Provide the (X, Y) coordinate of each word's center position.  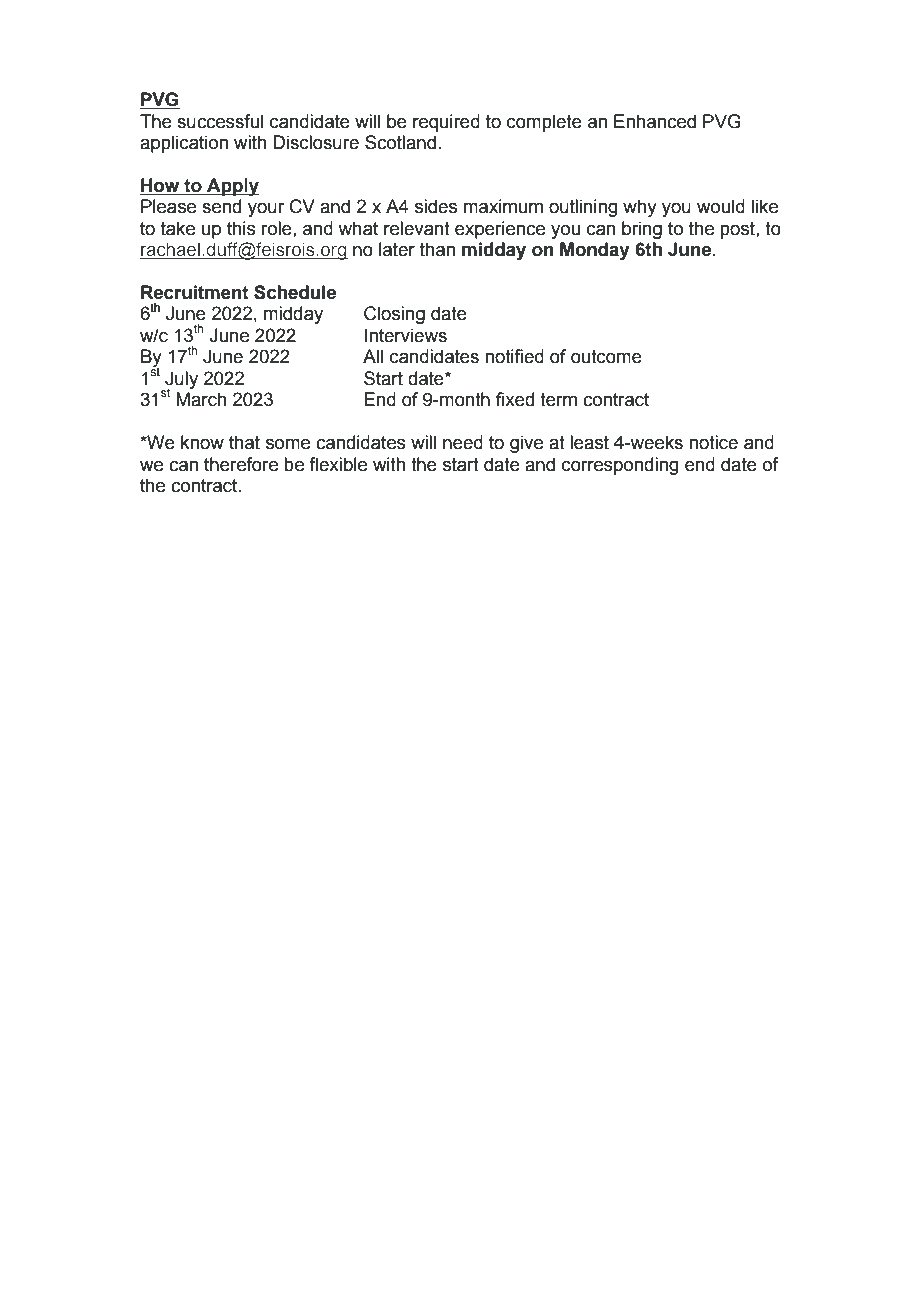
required (446, 123)
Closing (394, 315)
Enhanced (655, 121)
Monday (595, 251)
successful (220, 121)
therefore (241, 464)
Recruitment (195, 292)
